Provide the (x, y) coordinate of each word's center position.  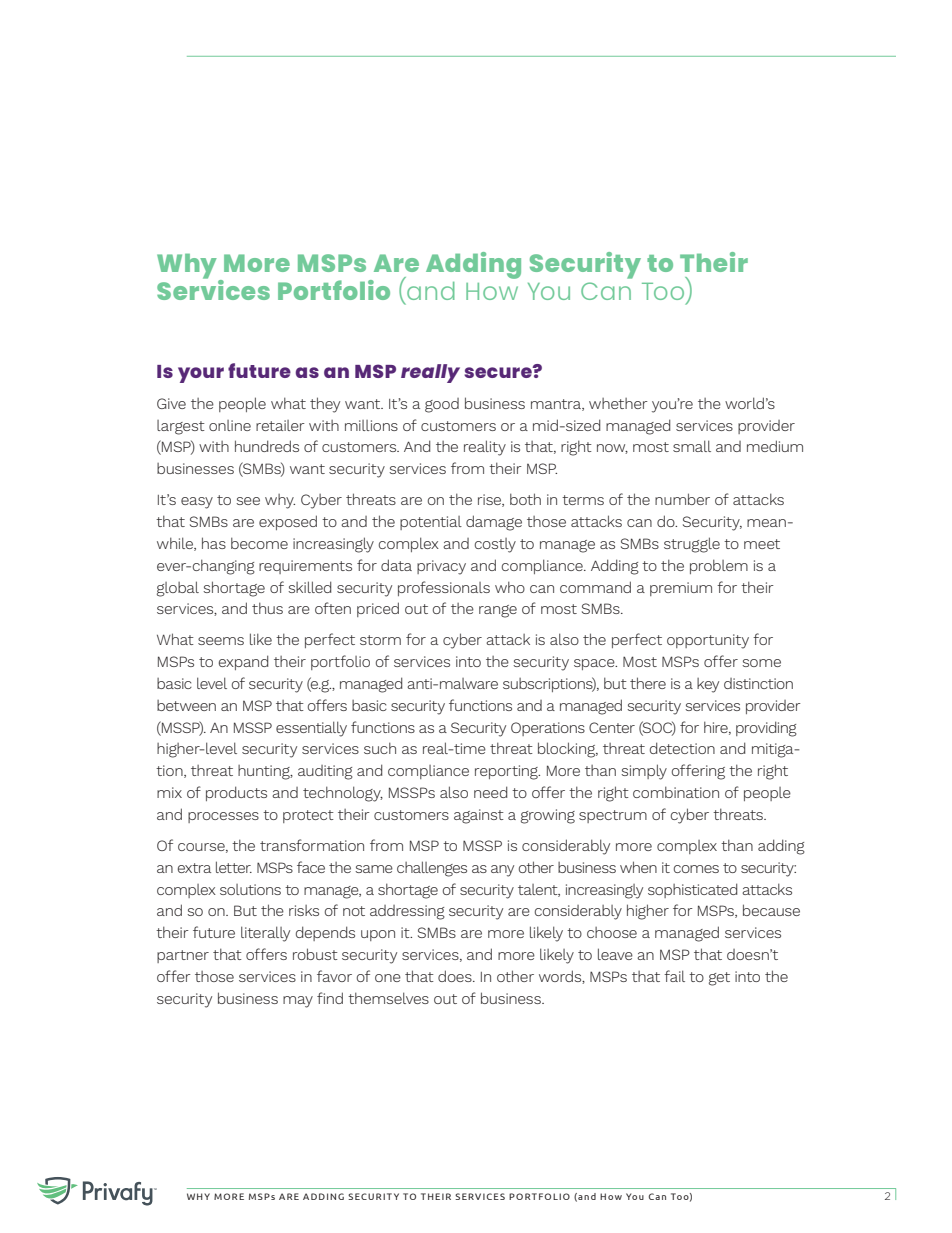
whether (618, 403)
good (442, 405)
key (708, 685)
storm (380, 640)
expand (243, 662)
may (298, 1002)
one (388, 978)
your (201, 375)
